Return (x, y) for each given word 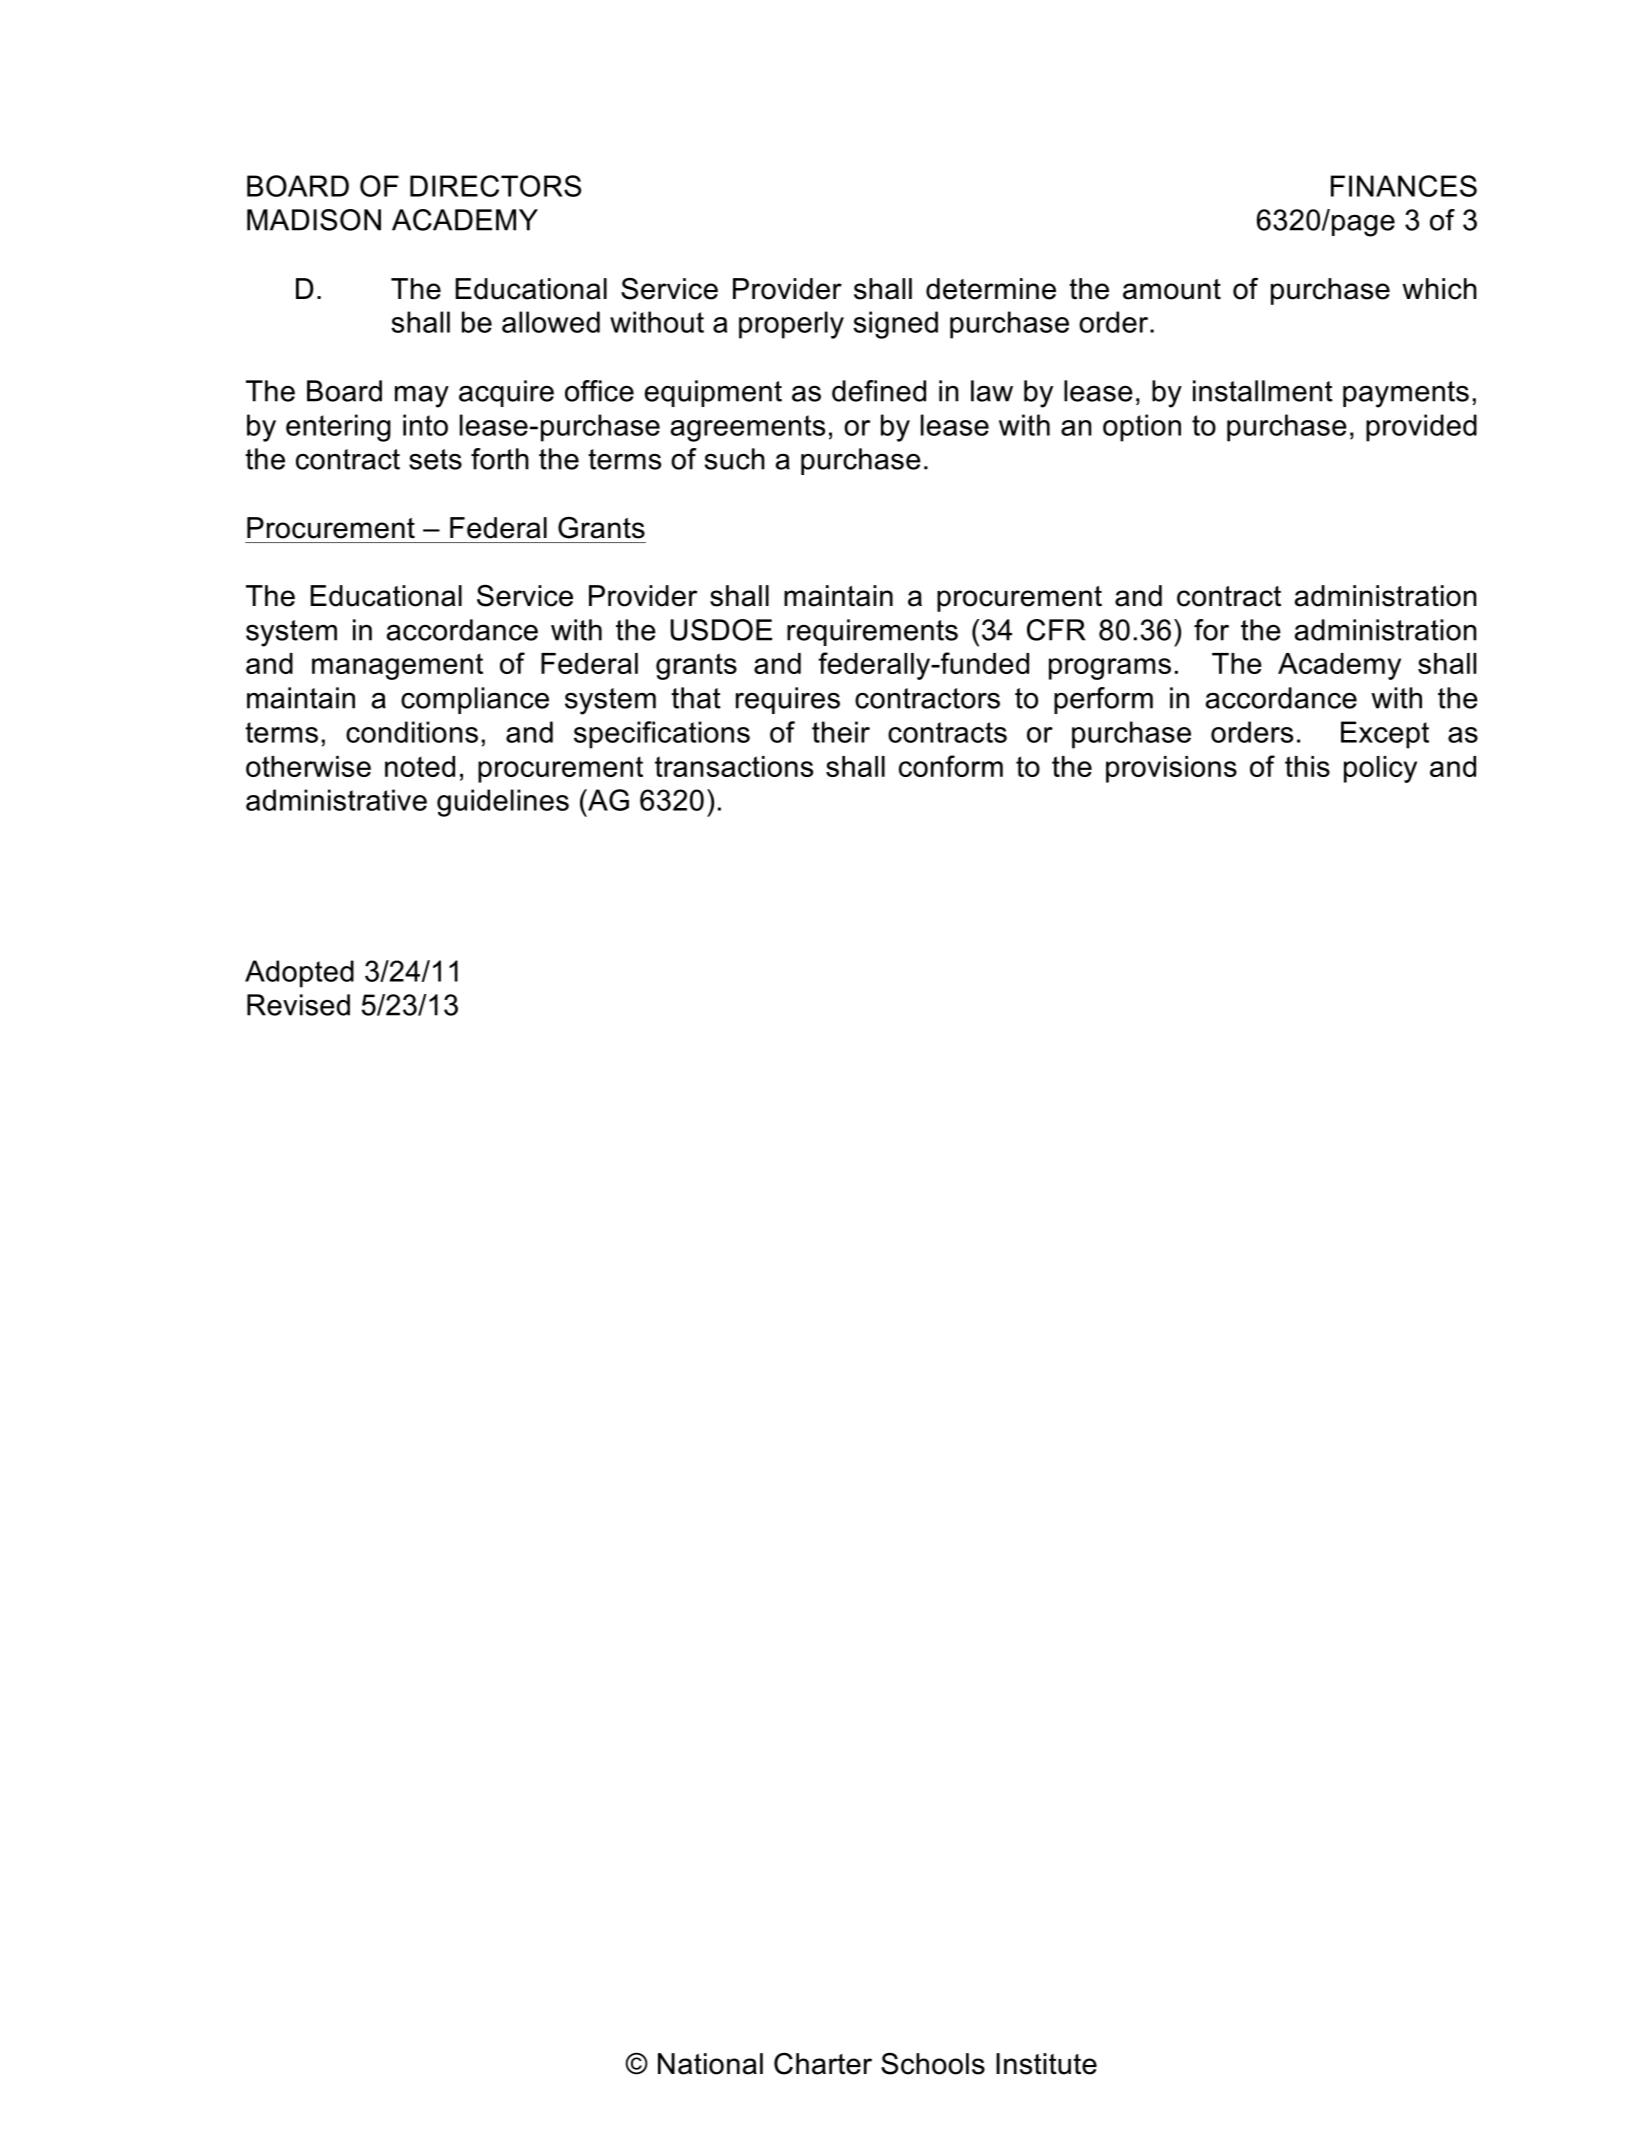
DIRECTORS (495, 186)
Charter (823, 2063)
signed (895, 325)
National (710, 2064)
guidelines (503, 803)
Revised (298, 1005)
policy (1380, 769)
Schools (933, 2064)
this (1307, 766)
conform (951, 766)
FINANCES (1404, 186)
